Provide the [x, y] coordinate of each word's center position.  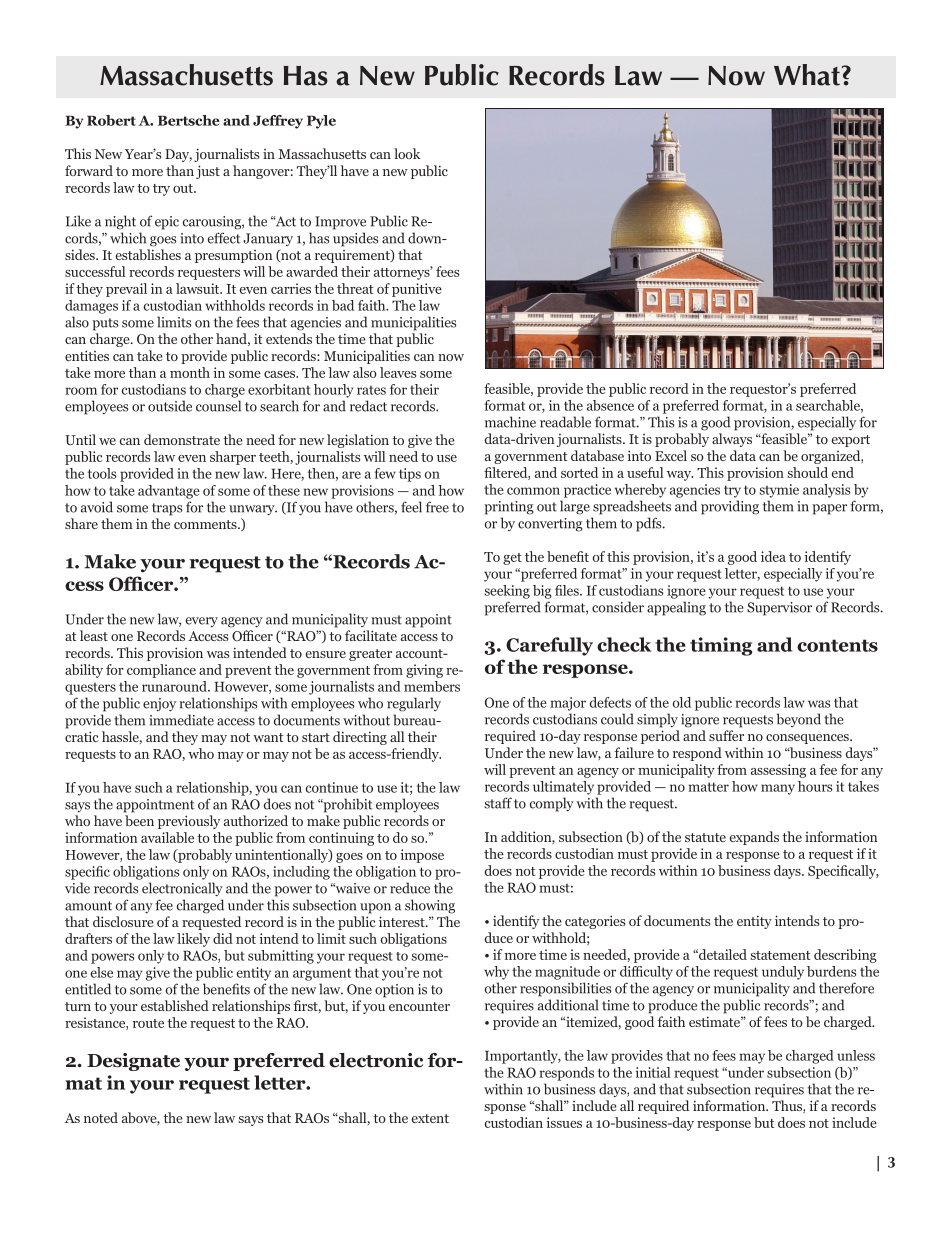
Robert [111, 120]
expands [754, 838]
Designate [133, 1062]
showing [430, 906]
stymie [779, 491]
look [407, 153]
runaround [175, 686]
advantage [169, 492]
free [437, 507]
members [432, 686]
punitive [417, 290]
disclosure [123, 921]
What [807, 75]
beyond [799, 720]
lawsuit [199, 288]
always [732, 440]
